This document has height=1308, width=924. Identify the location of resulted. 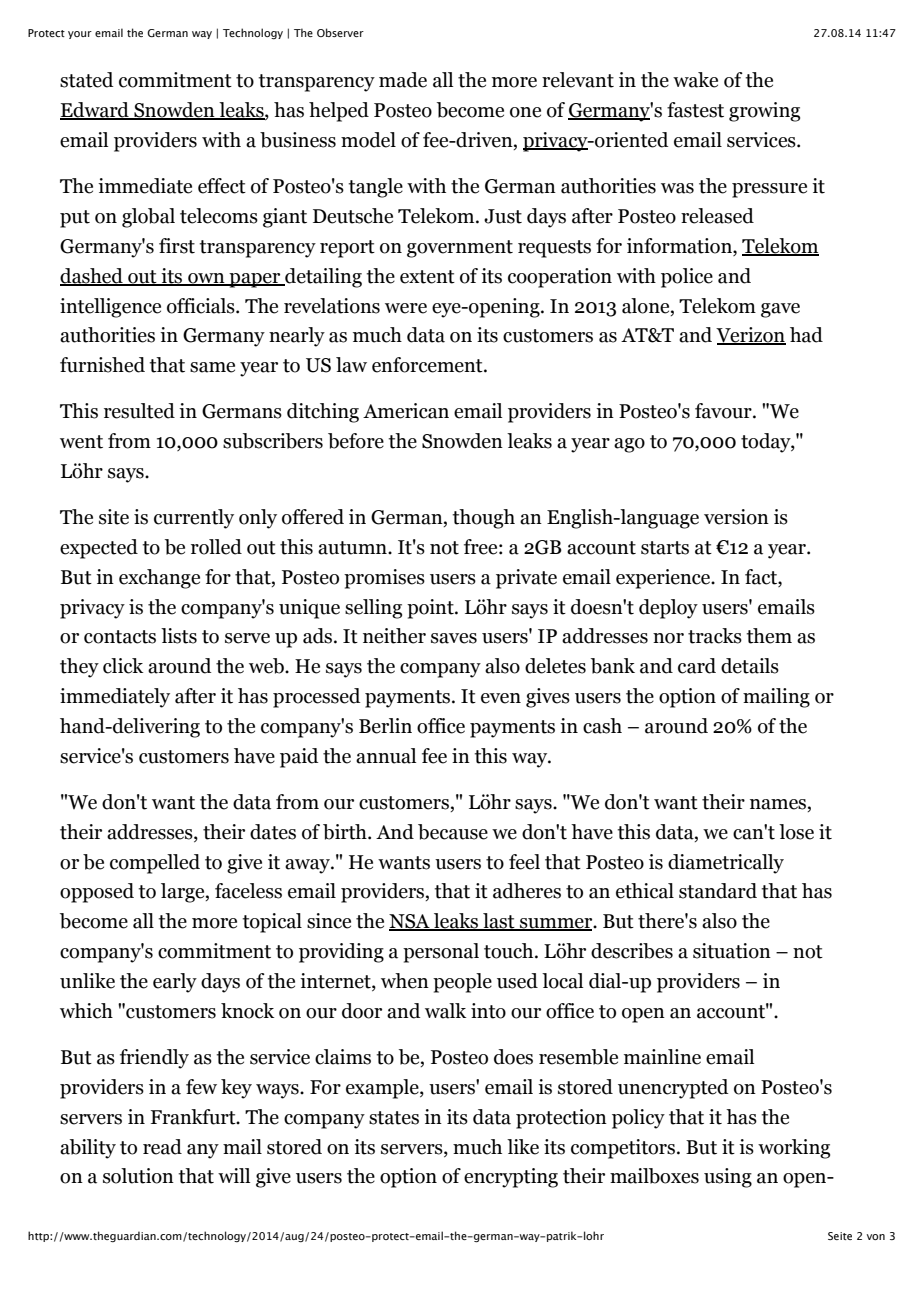
(139, 411).
